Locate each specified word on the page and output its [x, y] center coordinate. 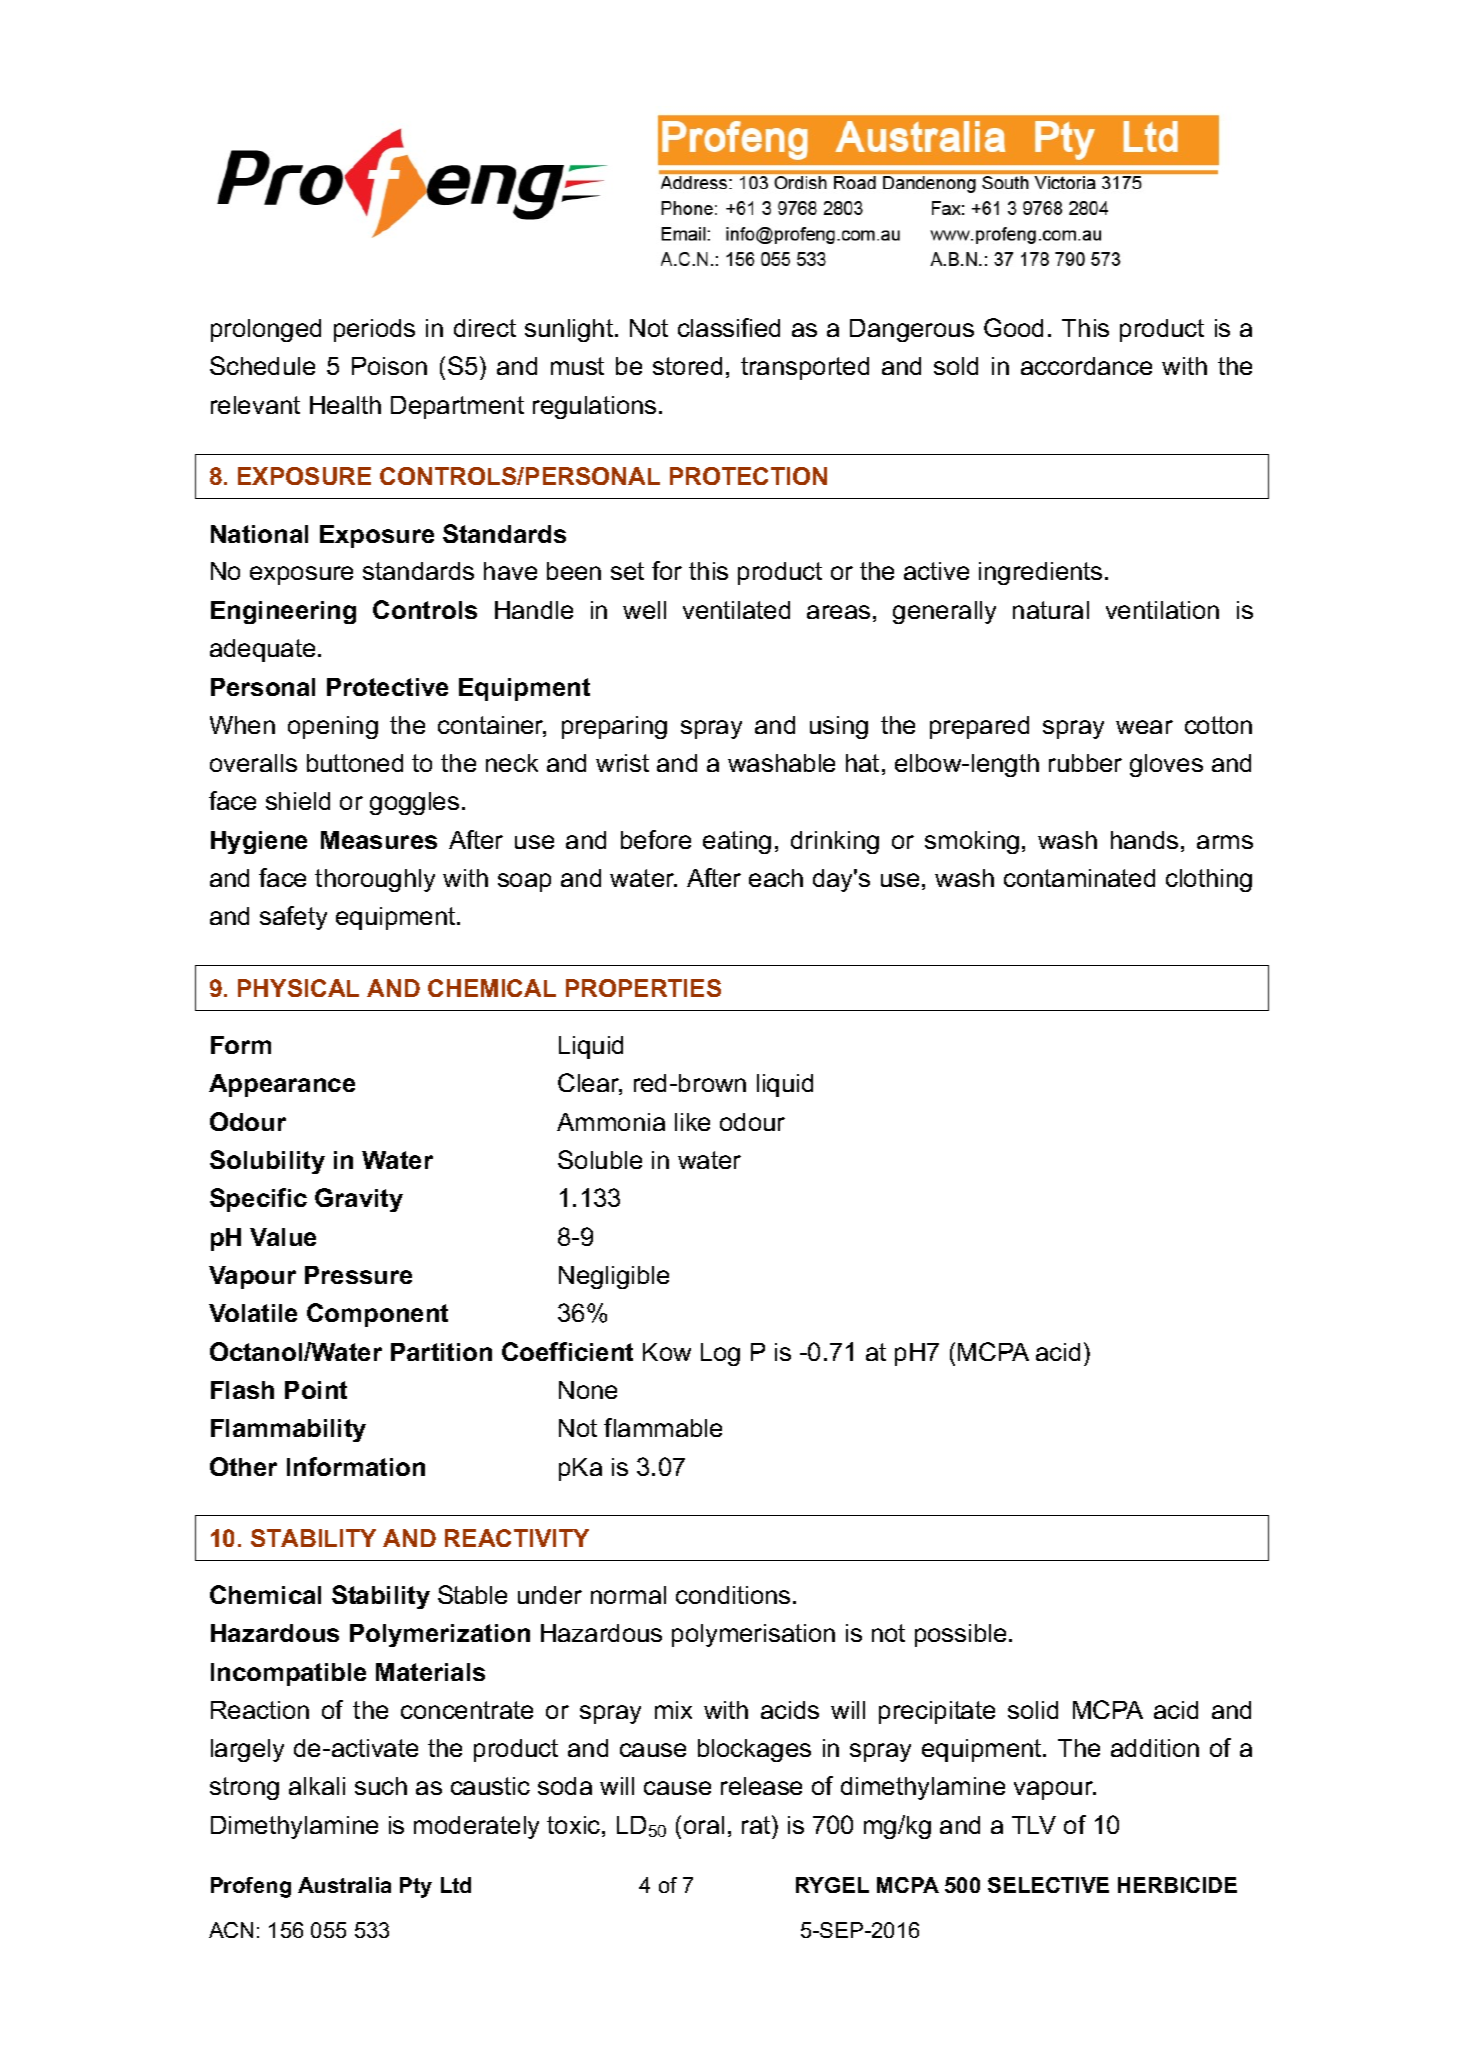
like [692, 1122]
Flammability [288, 1430]
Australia [344, 1885]
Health [345, 405]
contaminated [1079, 878]
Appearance [282, 1085]
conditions [733, 1595]
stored [687, 366]
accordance [1086, 366]
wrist [622, 763]
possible [960, 1635]
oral [704, 1825]
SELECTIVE [1048, 1885]
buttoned [355, 763]
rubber [1085, 763]
